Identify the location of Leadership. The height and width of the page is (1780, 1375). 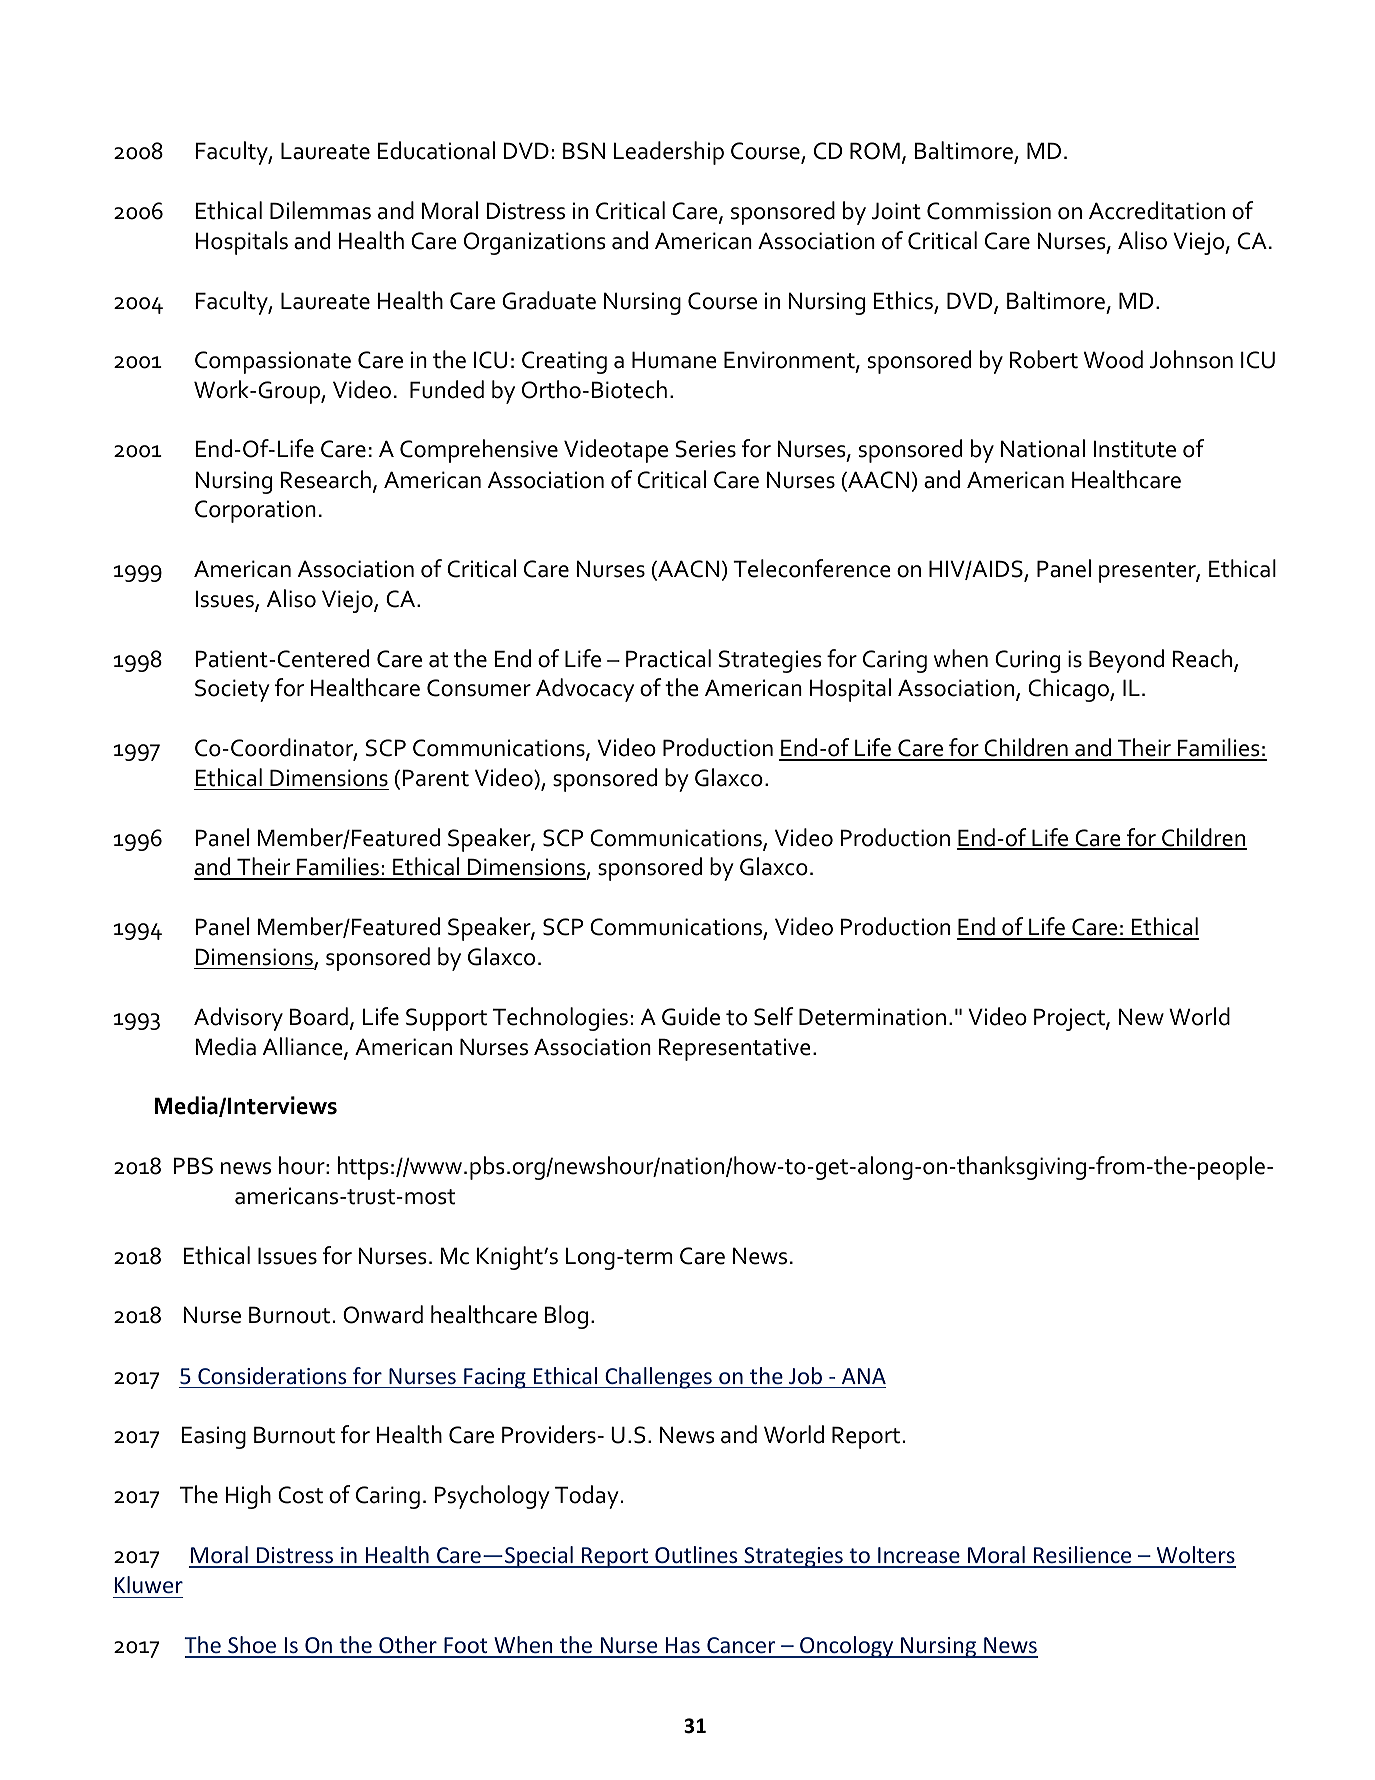
(669, 153).
